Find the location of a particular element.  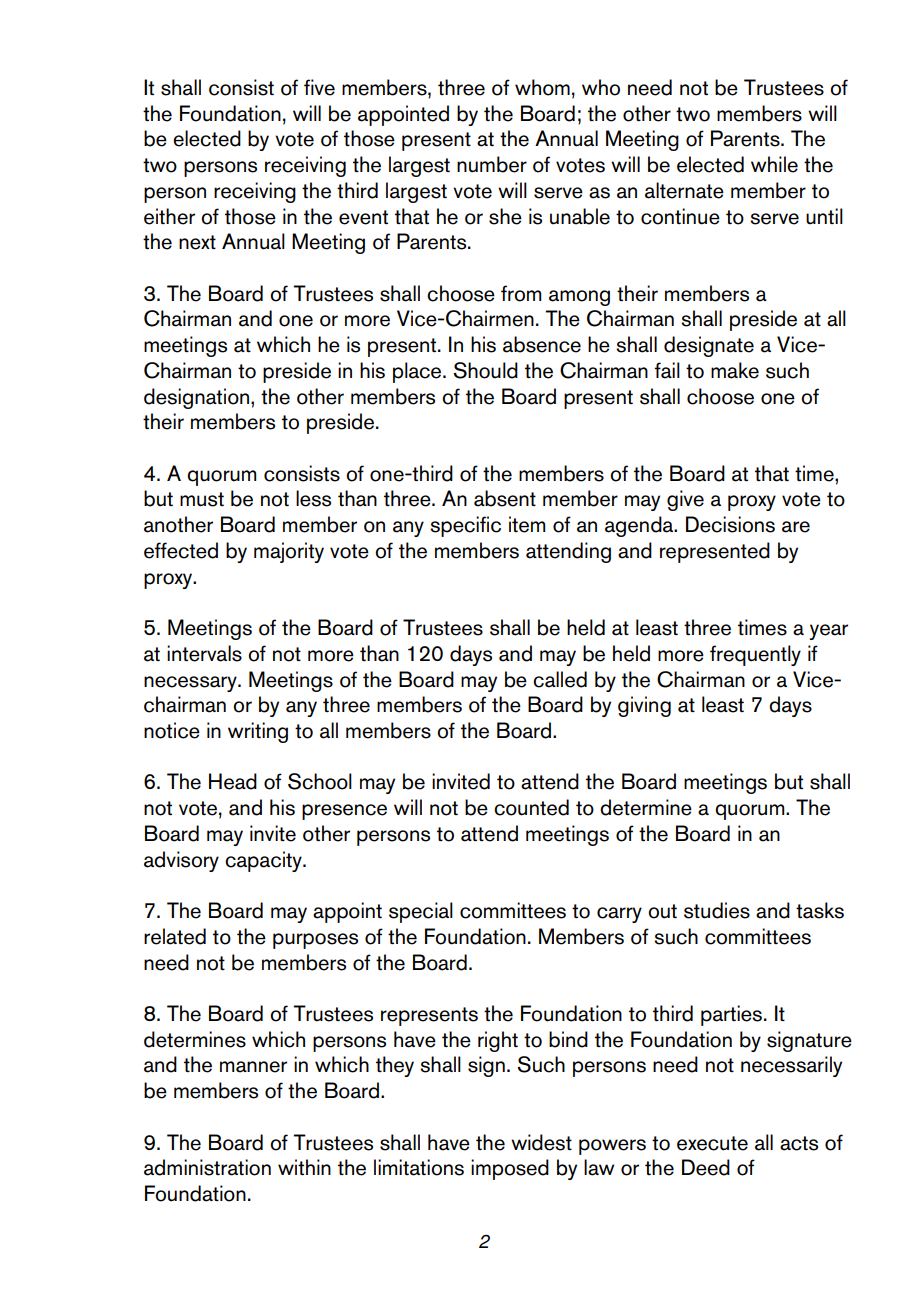

purposes is located at coordinates (315, 941).
